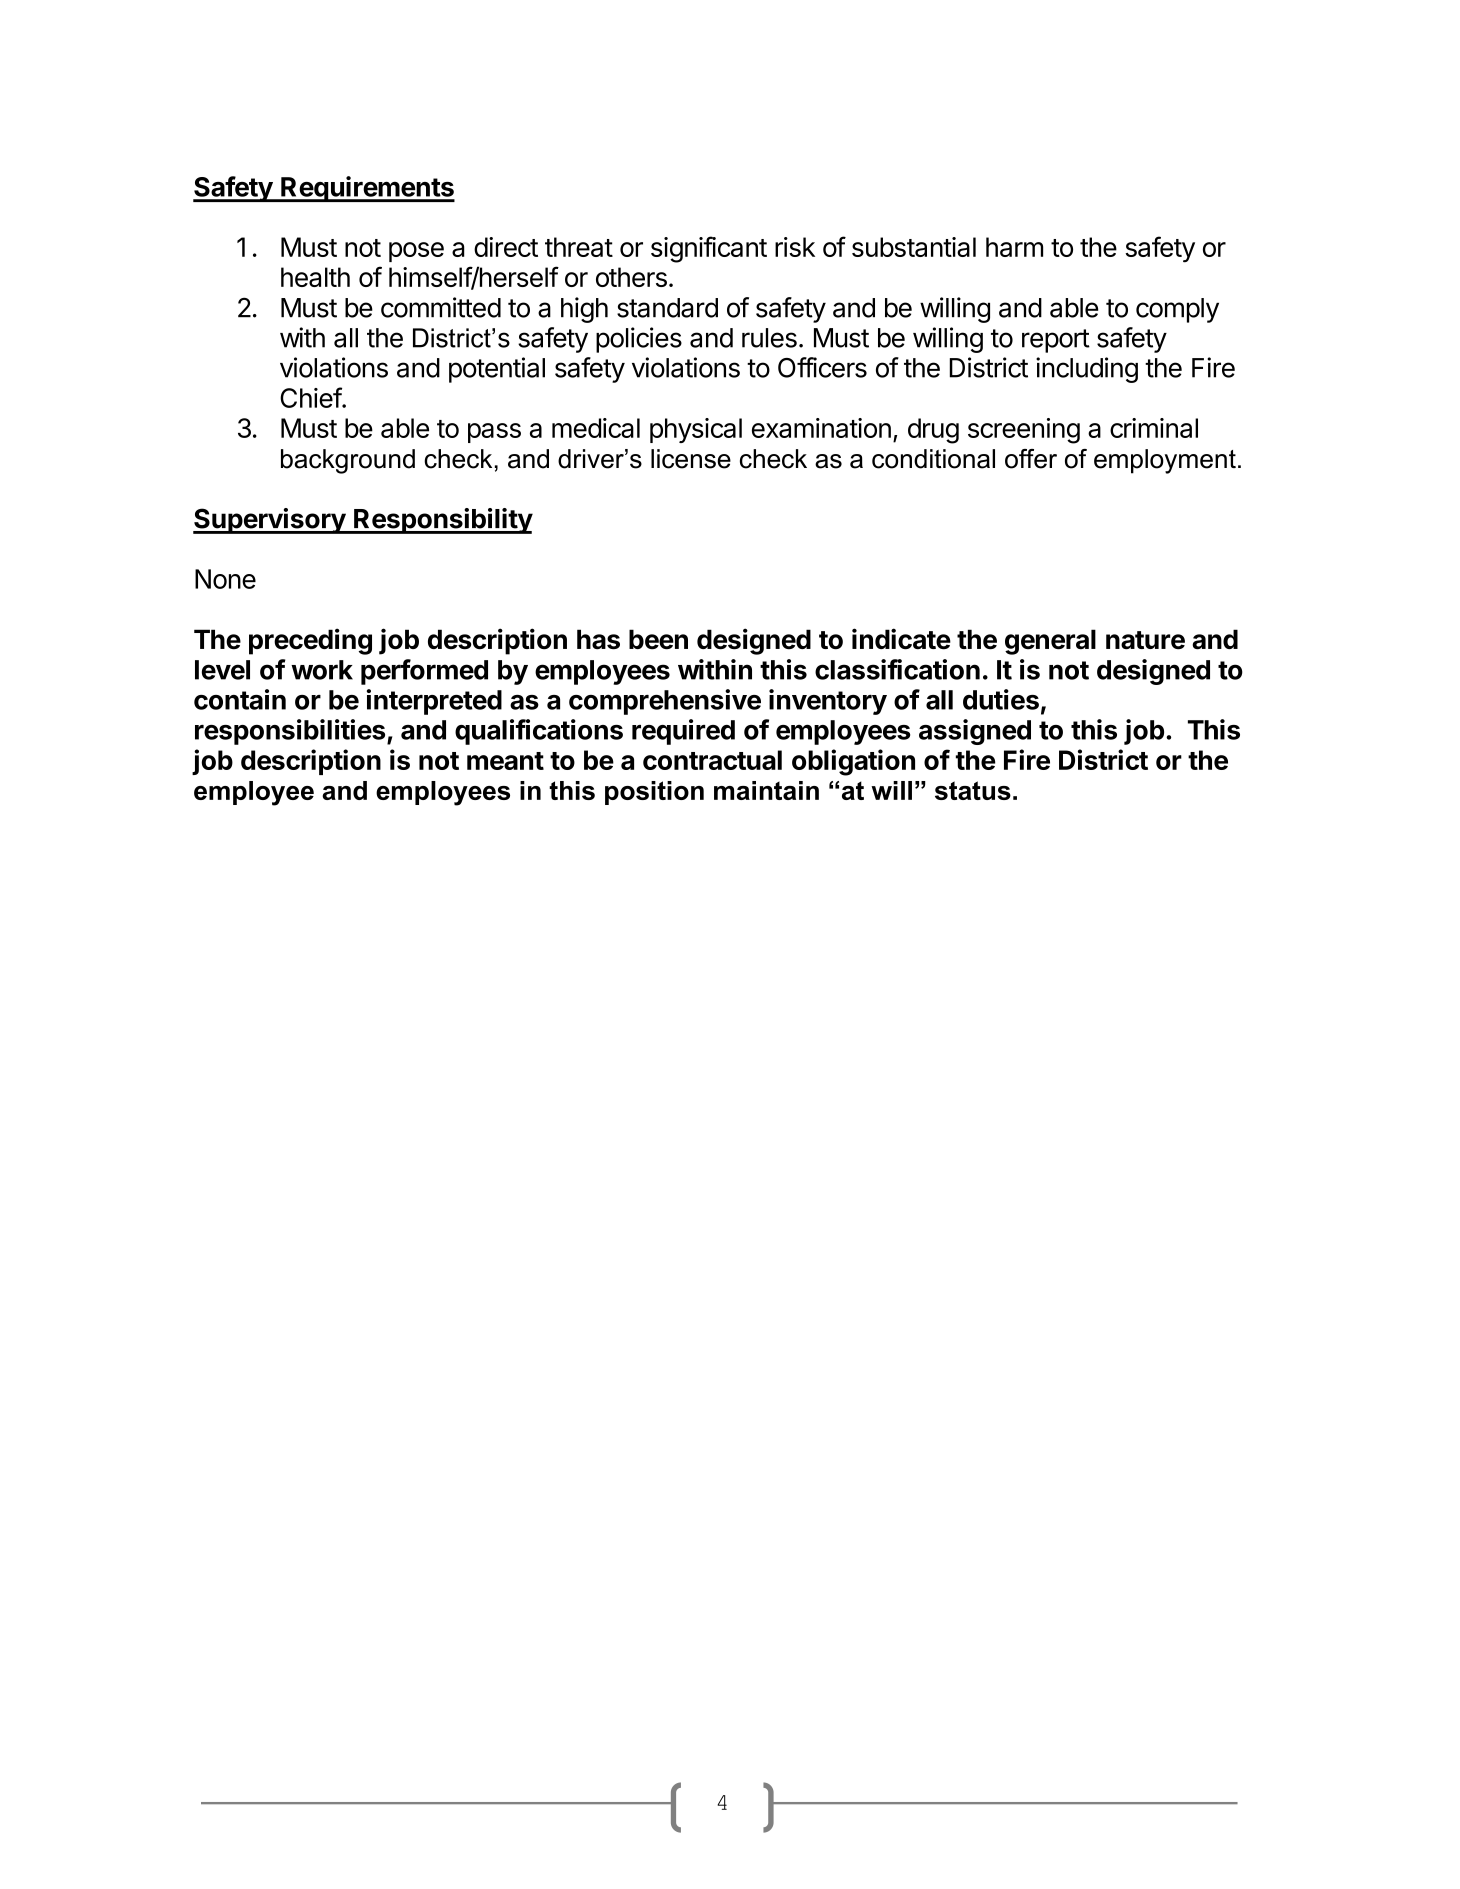 This document has width=1460, height=1889. Describe the element at coordinates (497, 370) in the document. I see `potential` at that location.
